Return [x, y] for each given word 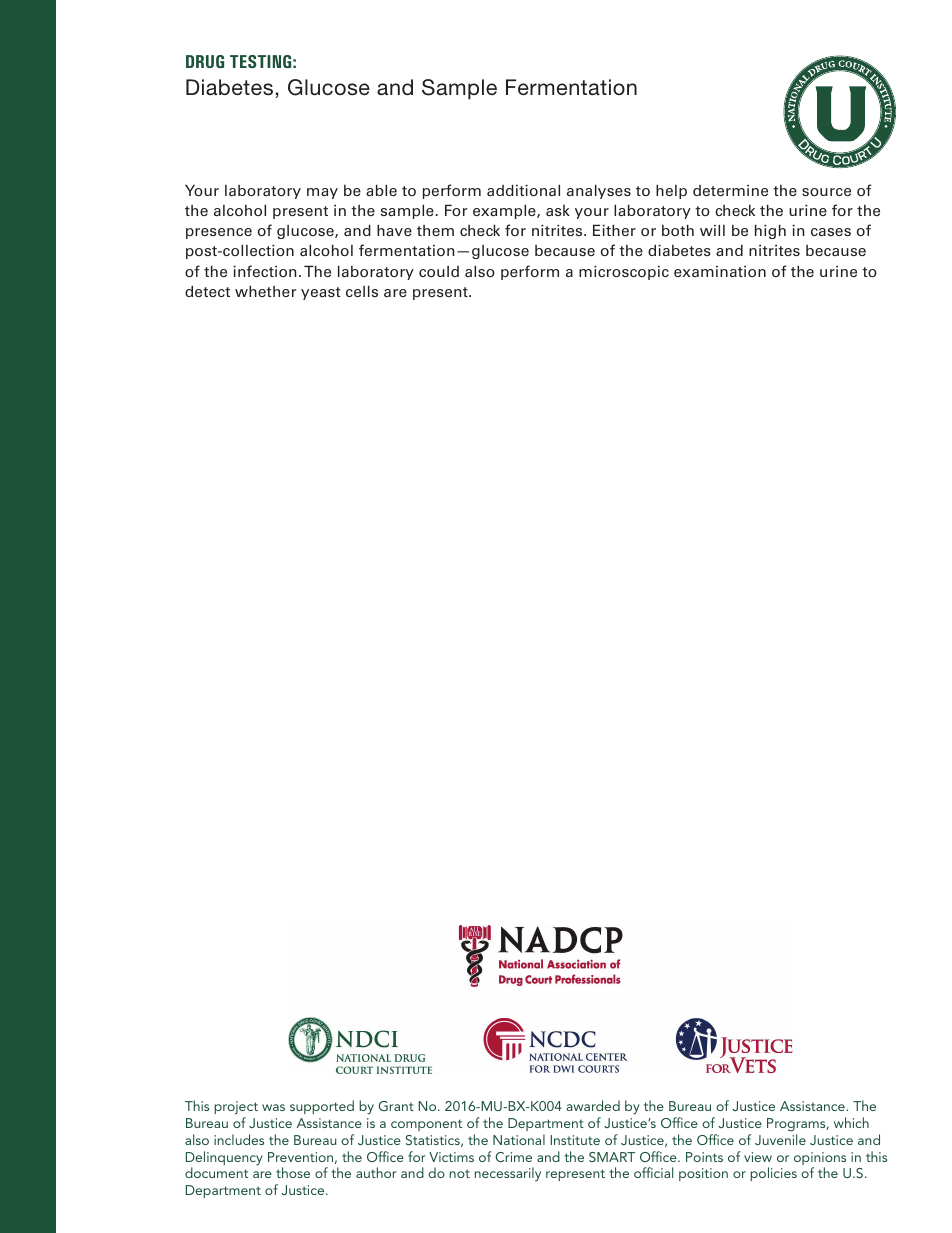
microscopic [624, 273]
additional [523, 190]
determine [730, 190]
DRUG [205, 61]
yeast [321, 293]
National [519, 1139]
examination [720, 271]
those [293, 1172]
